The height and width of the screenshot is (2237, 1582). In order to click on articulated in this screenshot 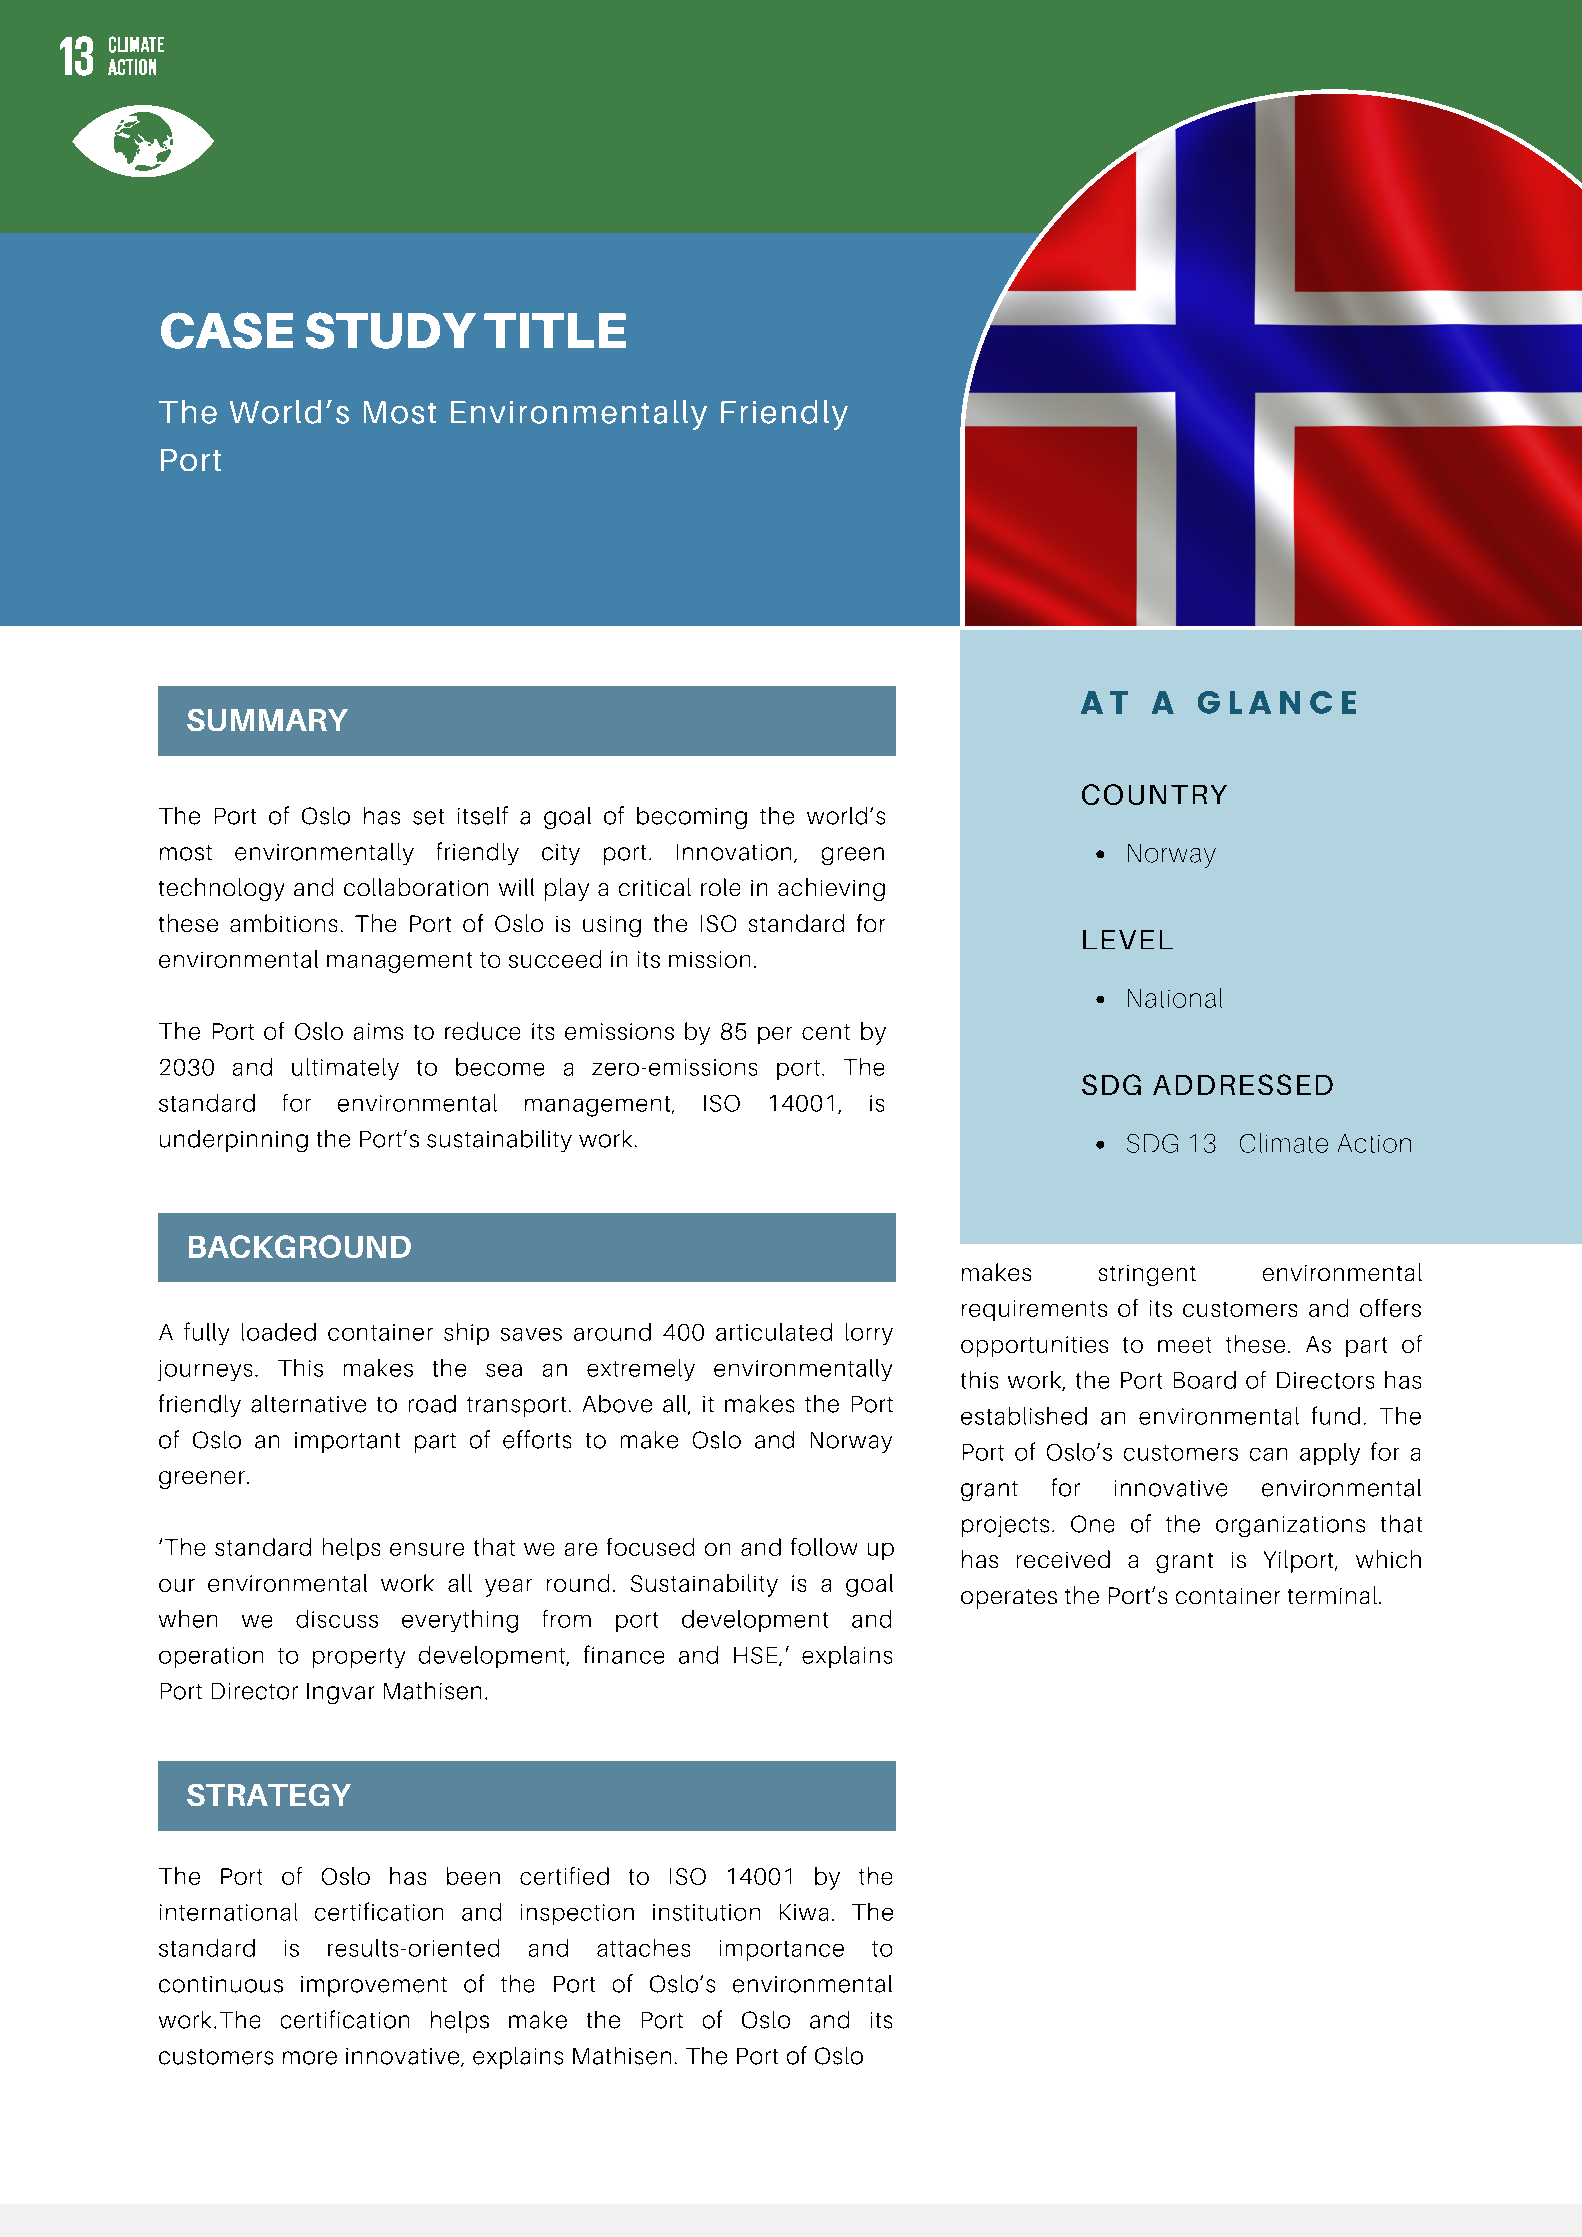, I will do `click(774, 1332)`.
